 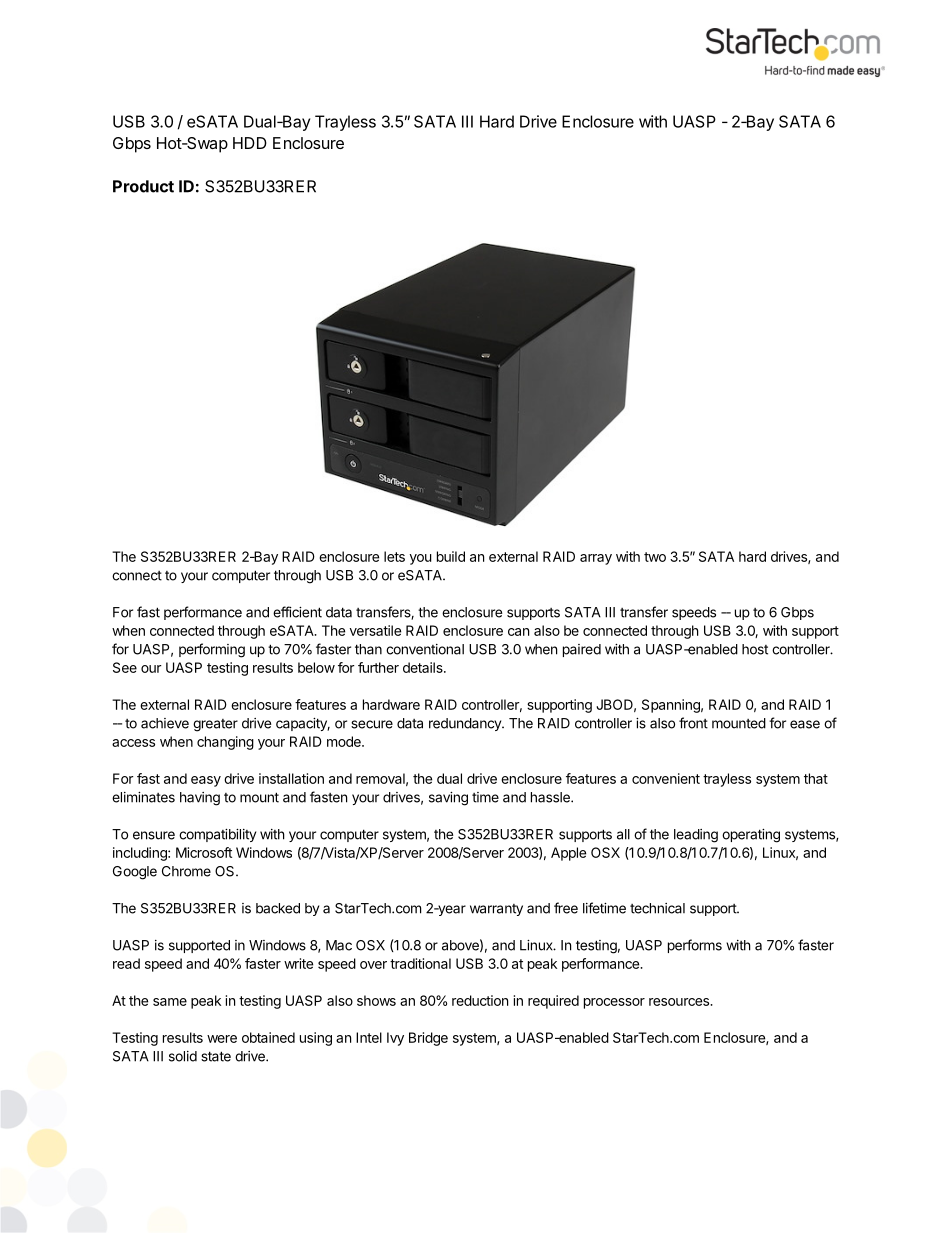 I want to click on two, so click(x=655, y=557).
